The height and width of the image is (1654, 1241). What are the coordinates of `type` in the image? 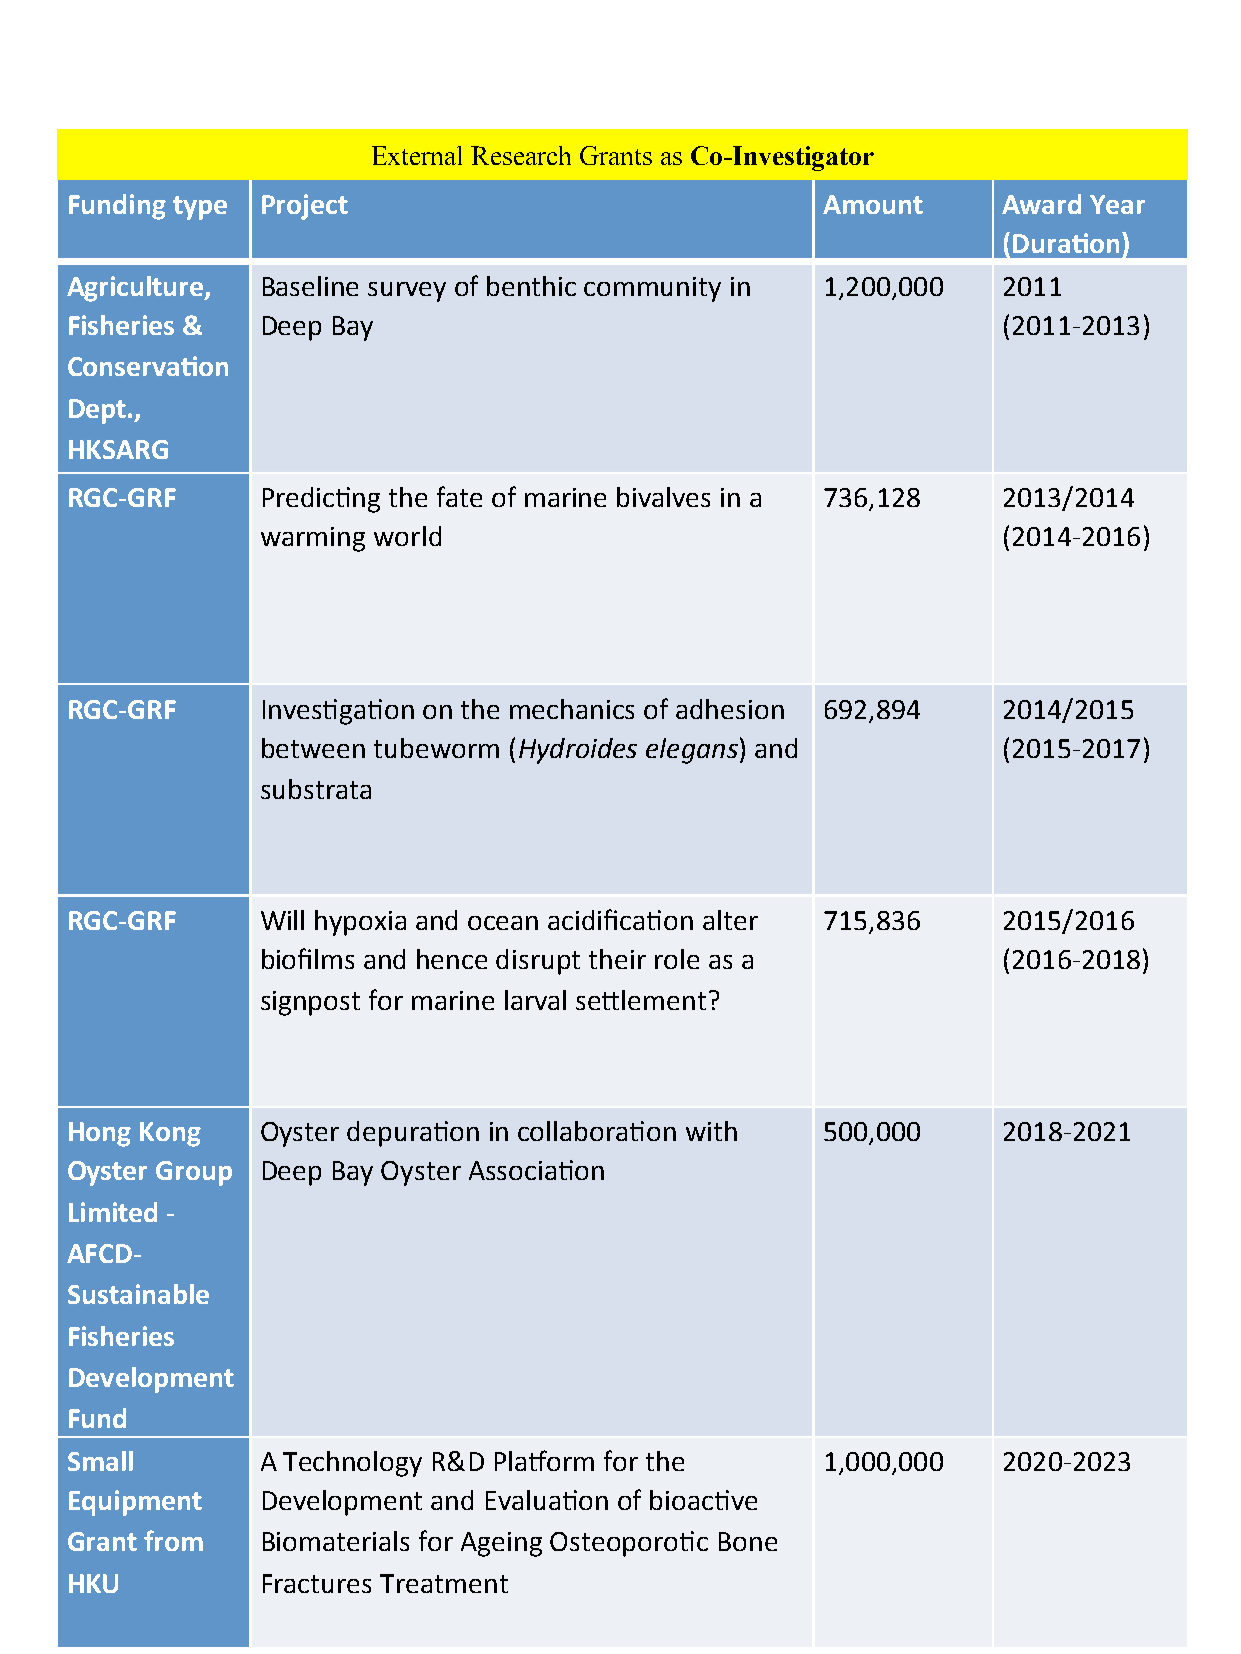 It's located at (200, 208).
